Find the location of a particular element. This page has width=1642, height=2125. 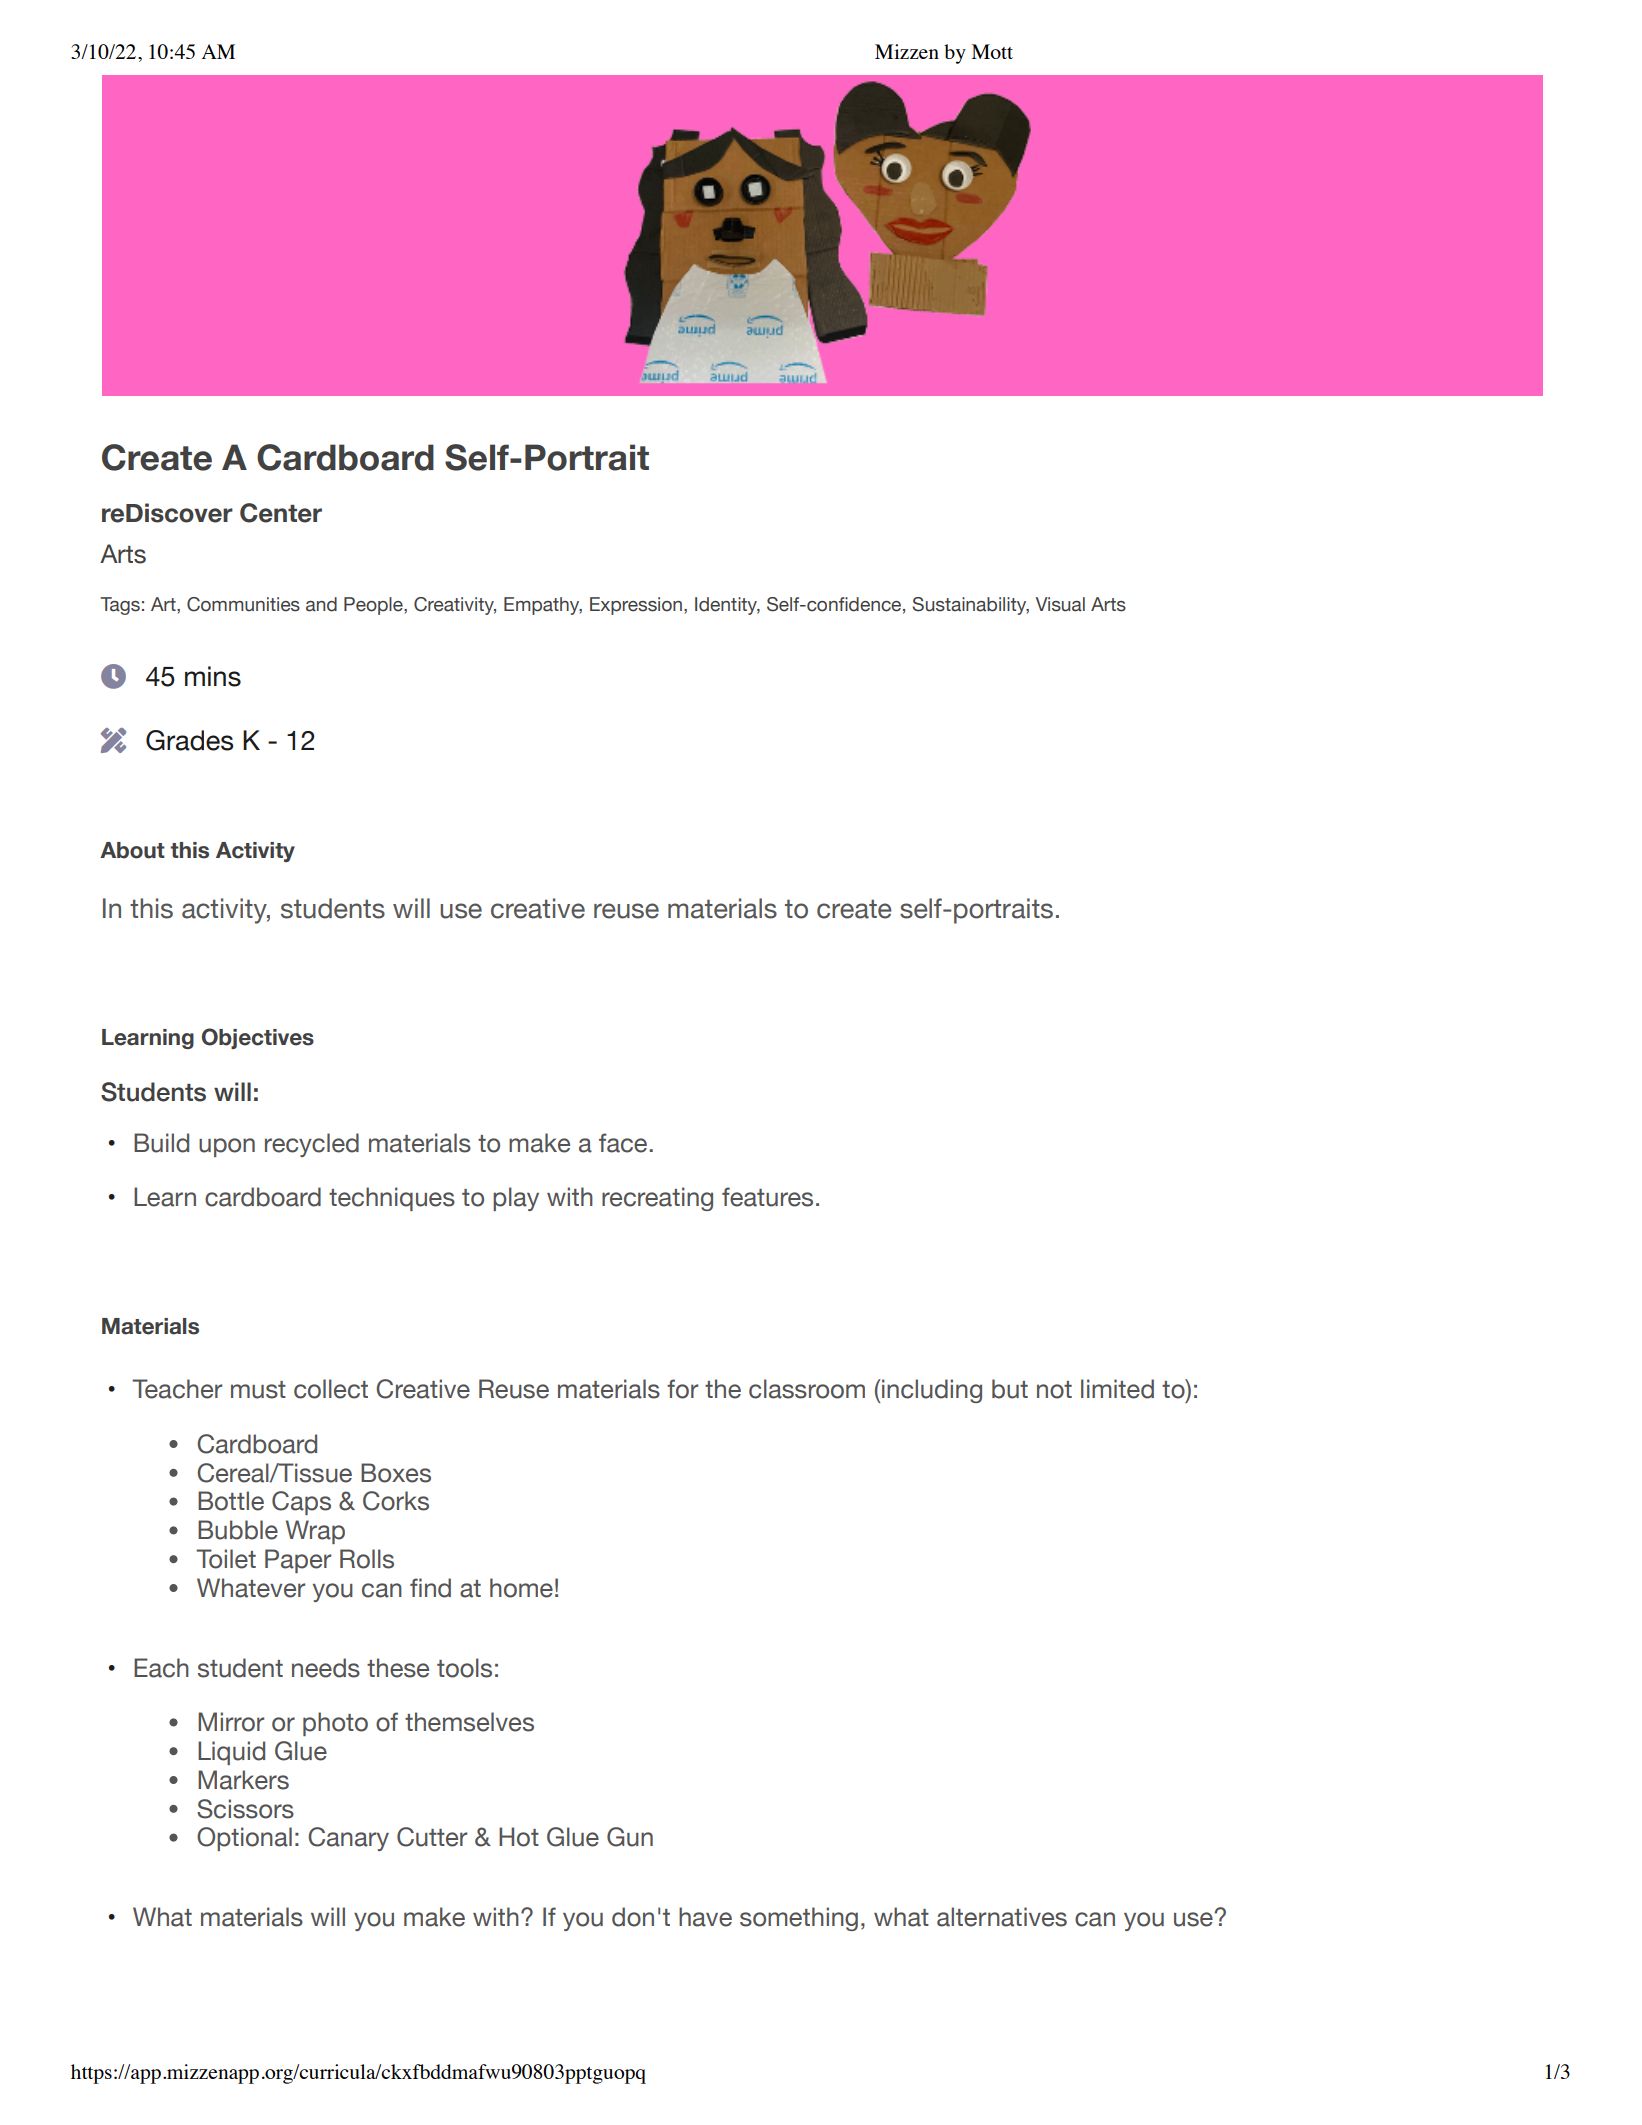

Visual is located at coordinates (1060, 604).
